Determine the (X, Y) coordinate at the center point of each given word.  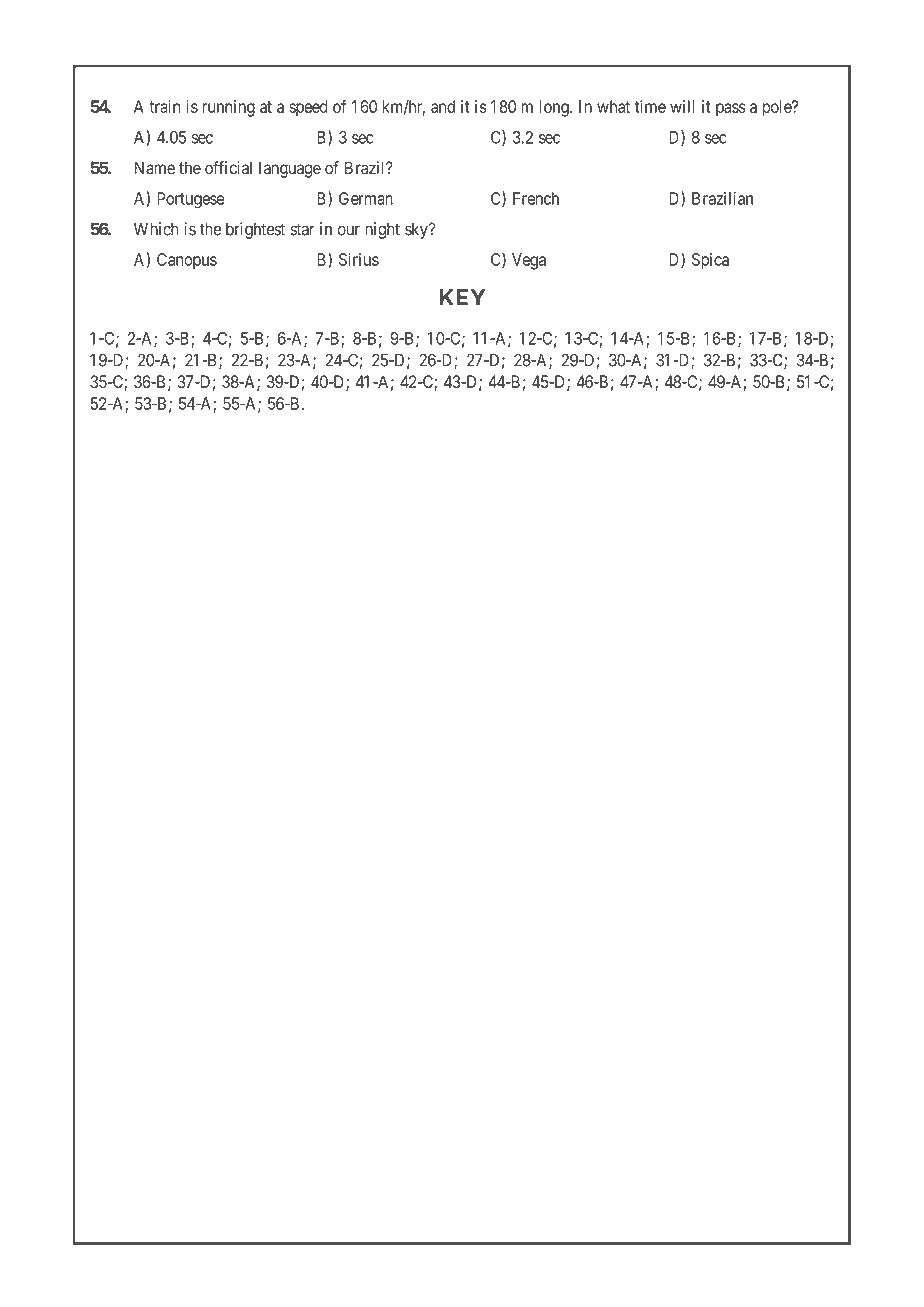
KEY (462, 297)
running (228, 108)
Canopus (187, 261)
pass (731, 110)
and (443, 106)
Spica (710, 261)
